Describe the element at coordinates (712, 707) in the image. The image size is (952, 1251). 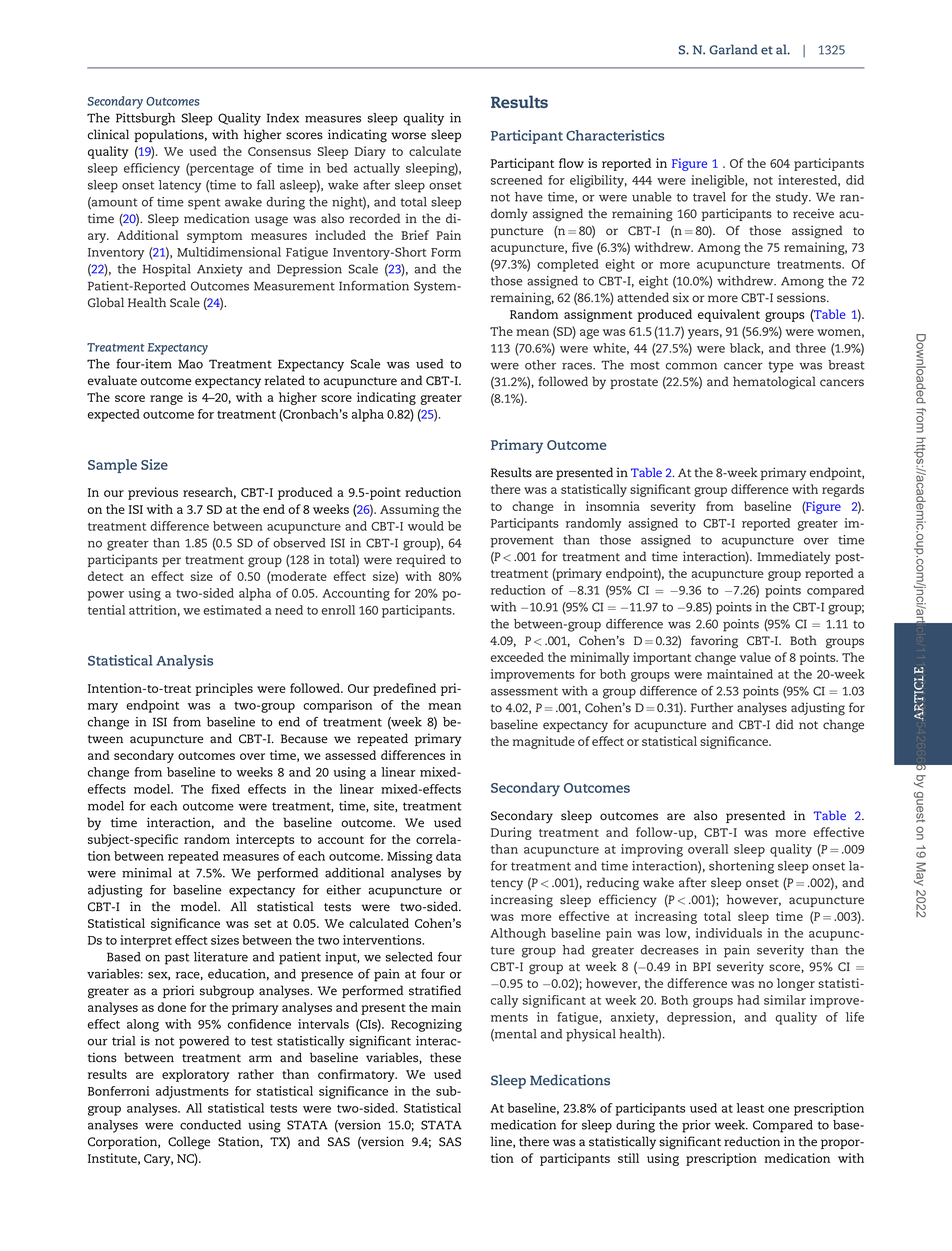
I see `Further` at that location.
